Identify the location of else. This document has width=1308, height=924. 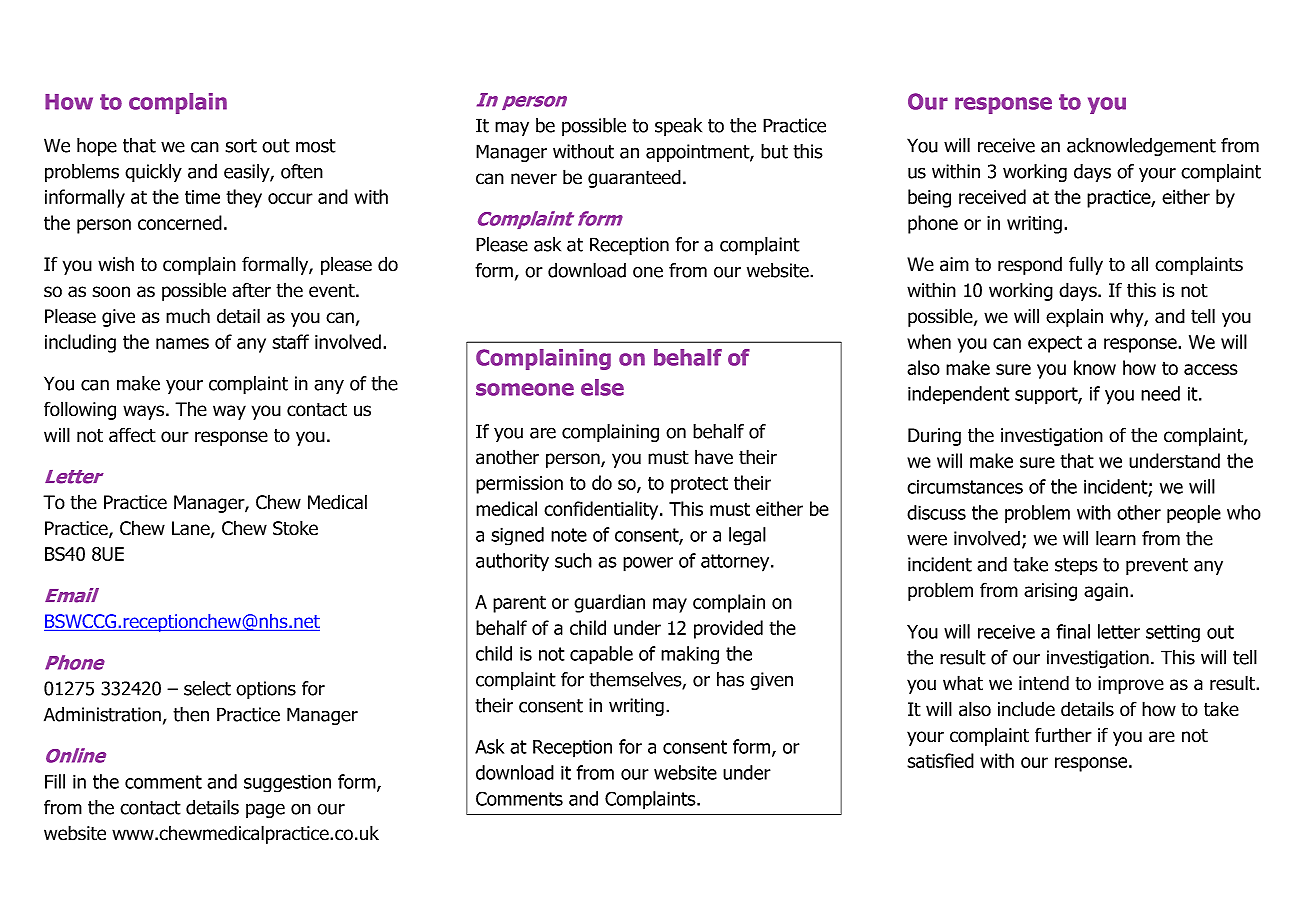
(602, 387).
